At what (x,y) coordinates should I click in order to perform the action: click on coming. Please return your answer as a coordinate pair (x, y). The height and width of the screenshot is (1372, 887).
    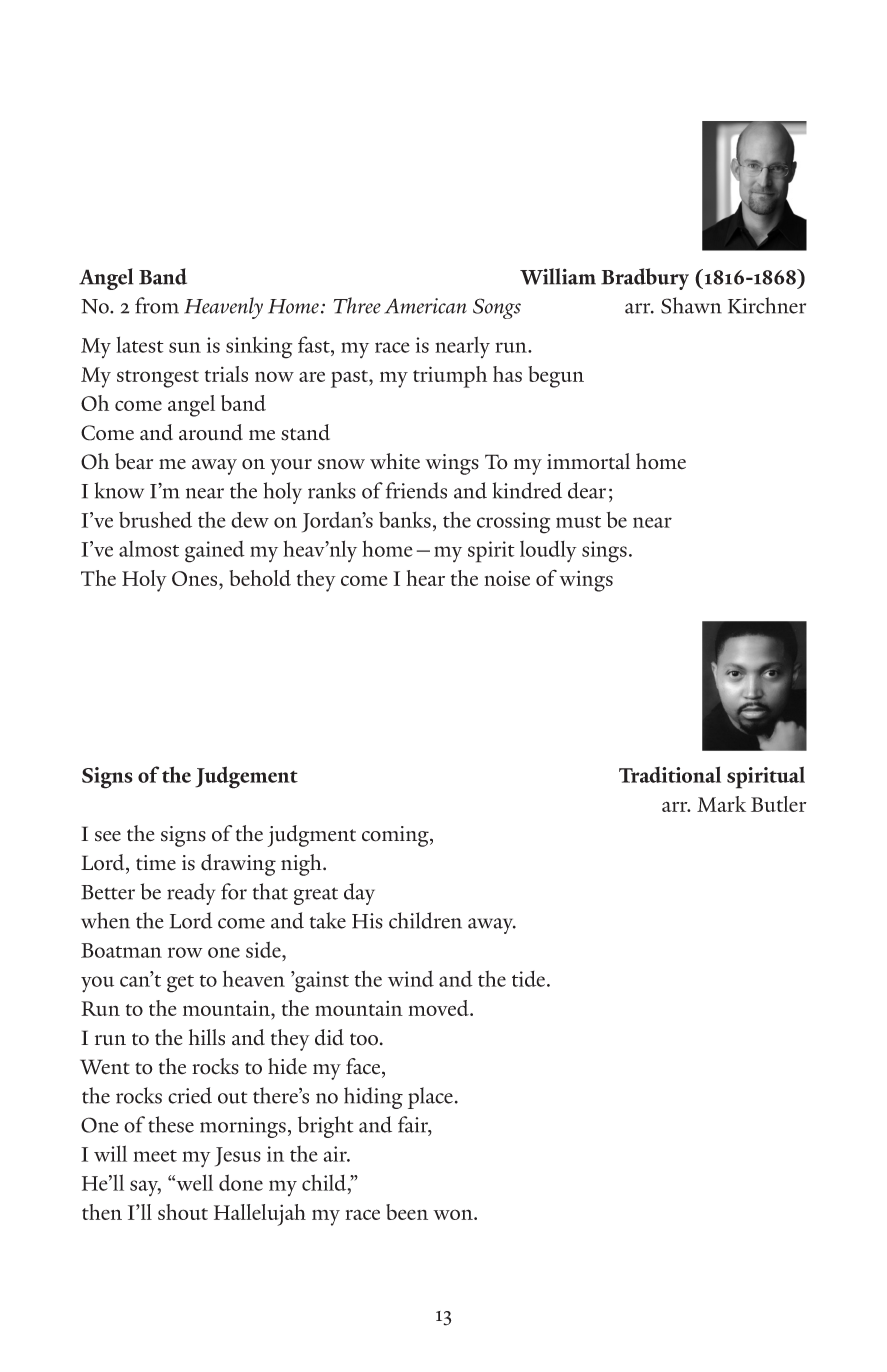
    Looking at the image, I should click on (396, 836).
